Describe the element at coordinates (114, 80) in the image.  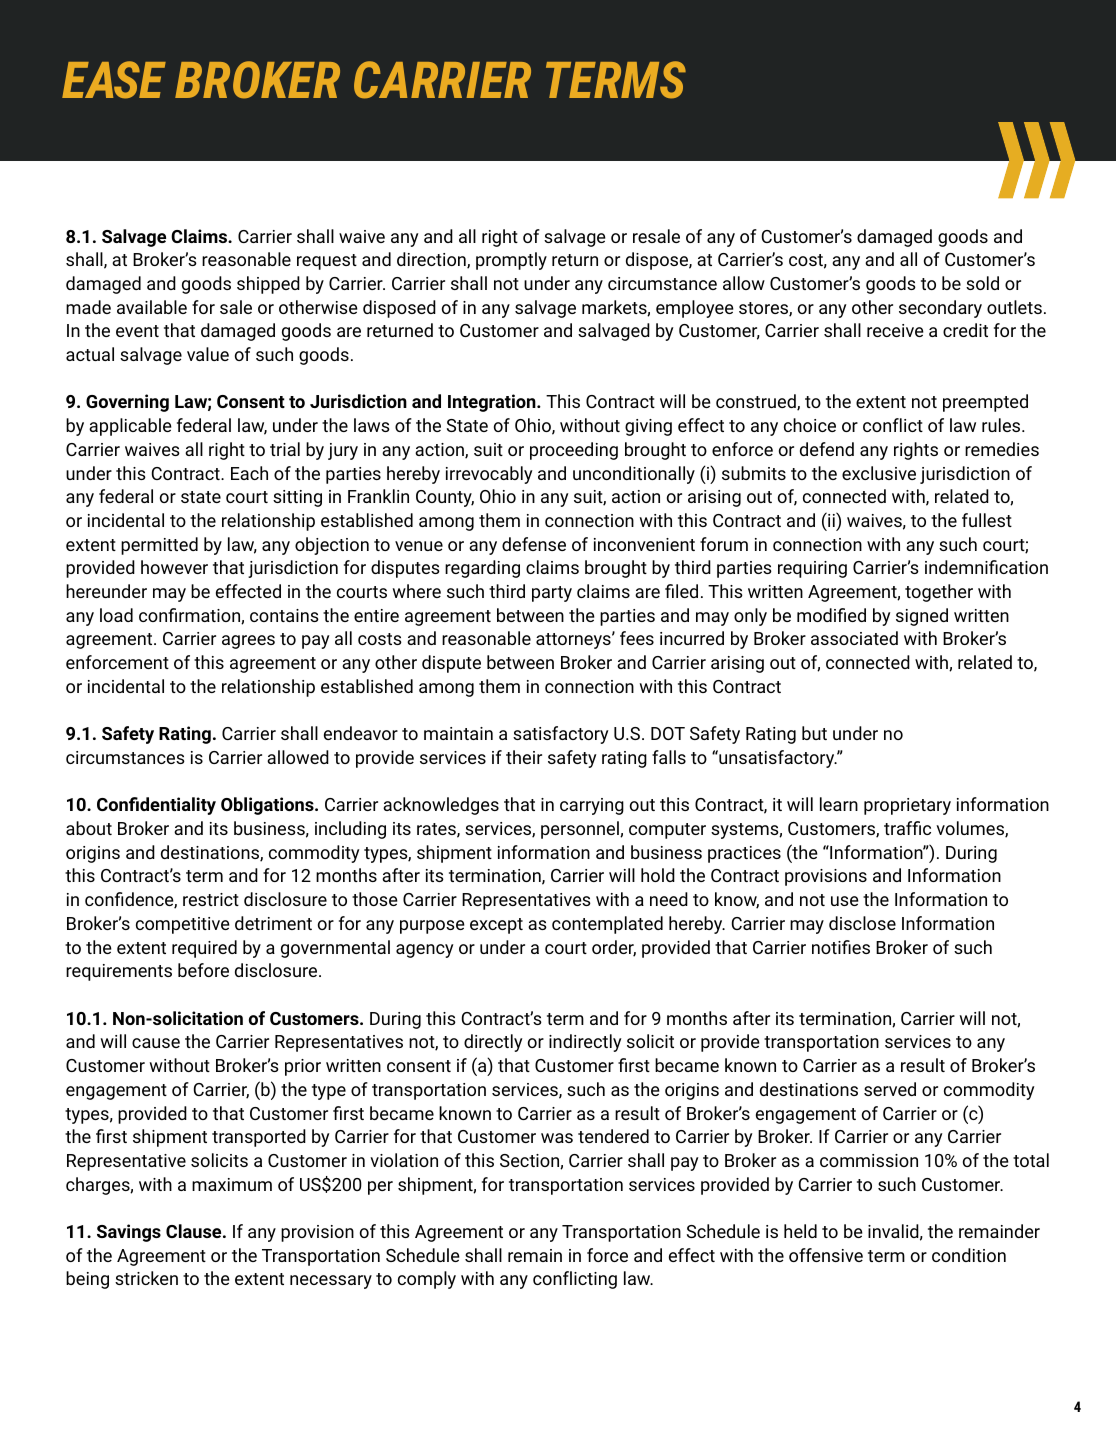
I see `EASE` at that location.
